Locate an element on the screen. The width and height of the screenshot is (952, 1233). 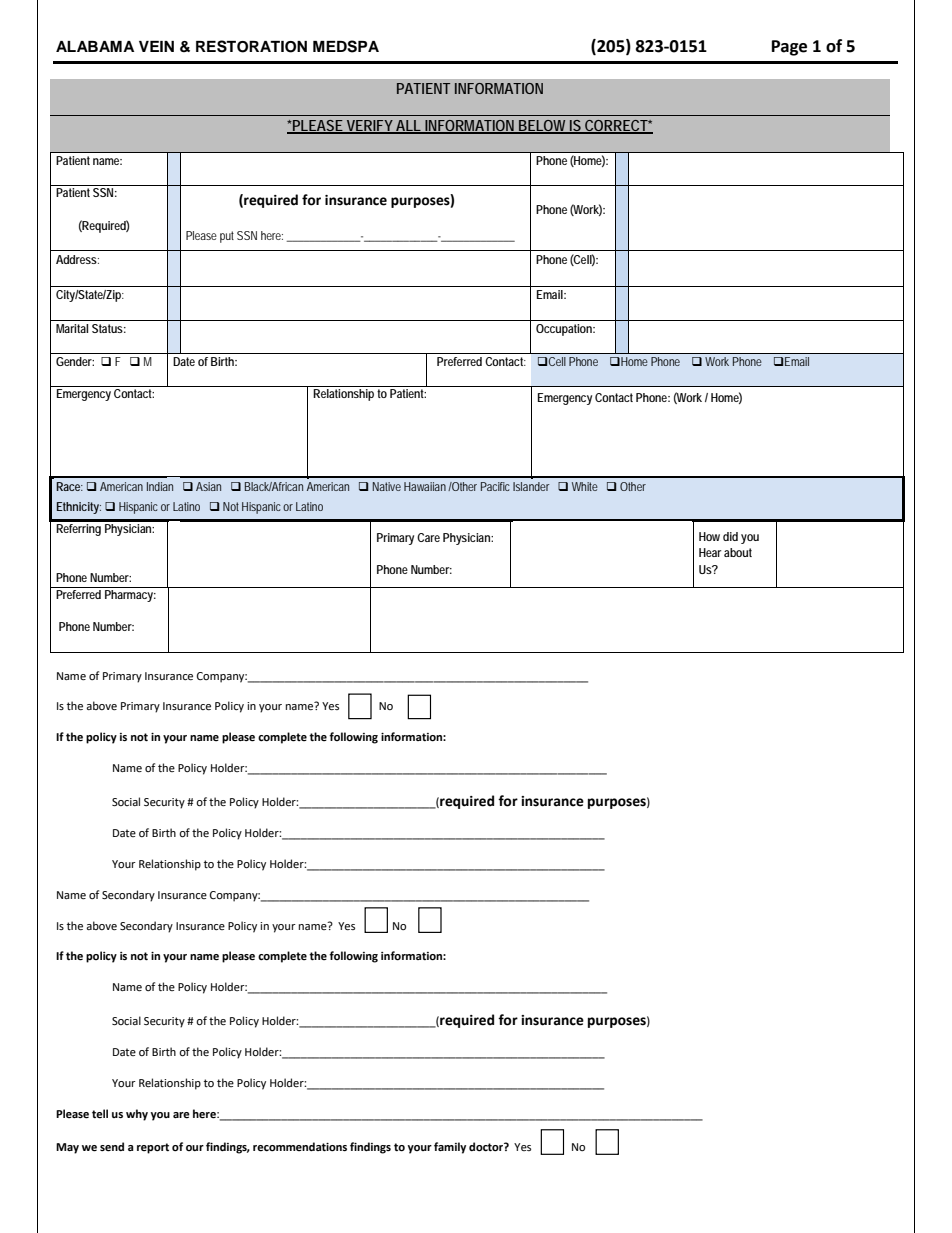
why is located at coordinates (137, 1115).
